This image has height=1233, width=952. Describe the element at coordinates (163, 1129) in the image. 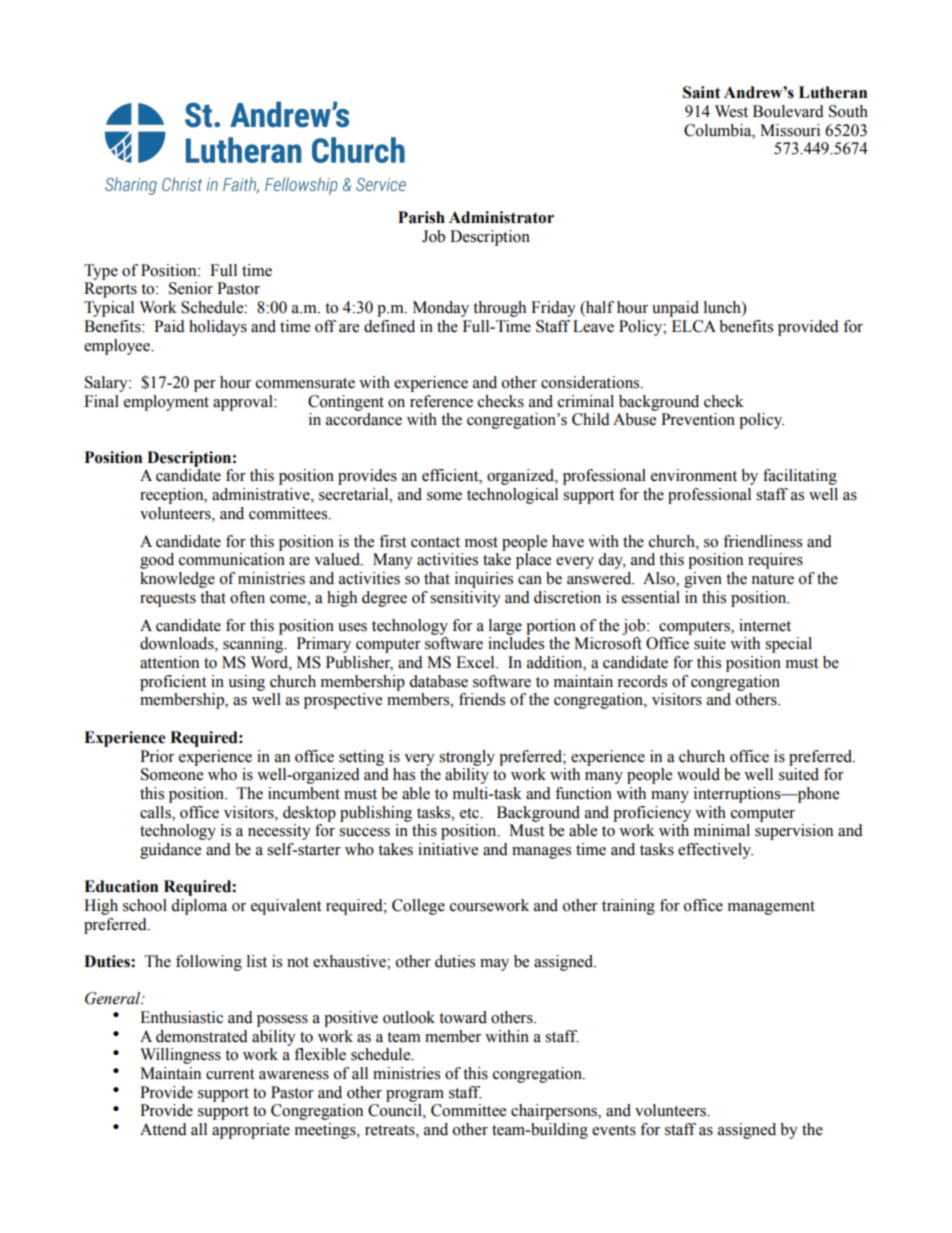

I see `Attend` at that location.
